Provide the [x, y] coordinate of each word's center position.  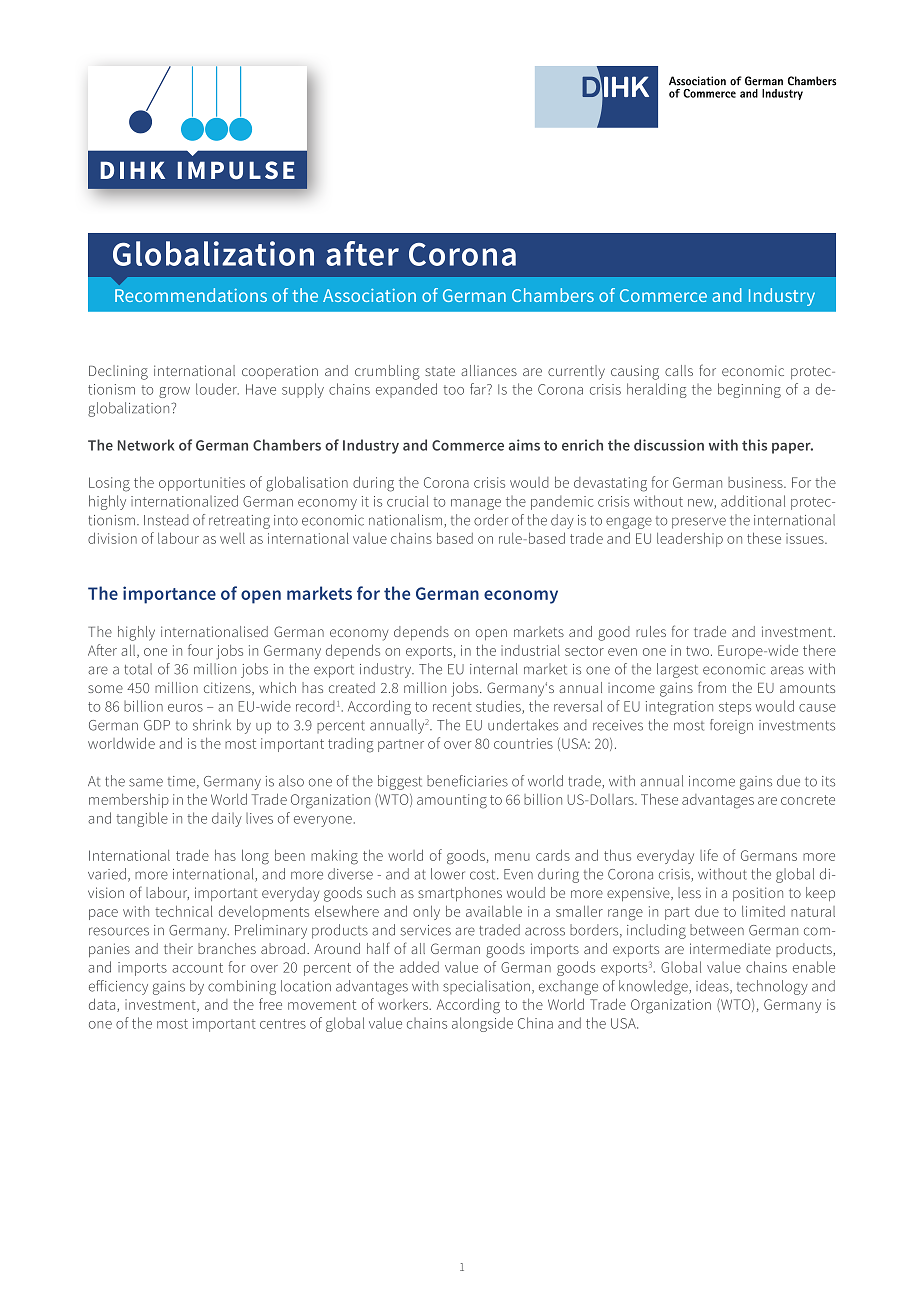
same [146, 782]
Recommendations [191, 295]
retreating [239, 522]
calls [679, 370]
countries [523, 743]
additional [753, 501]
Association [369, 295]
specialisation [486, 987]
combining [242, 987]
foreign [731, 726]
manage [476, 504]
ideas [713, 987]
